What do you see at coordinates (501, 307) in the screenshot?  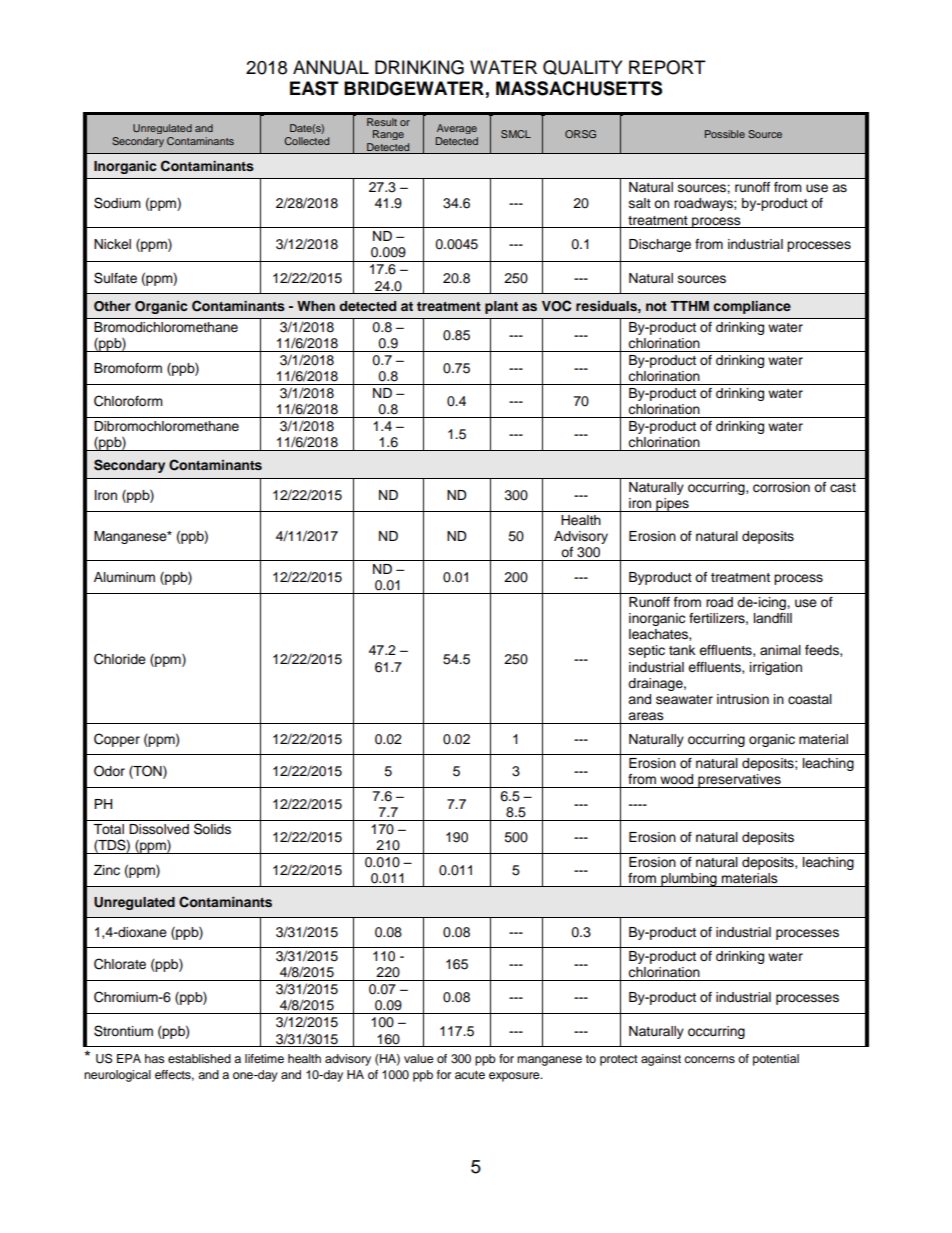 I see `plant` at bounding box center [501, 307].
